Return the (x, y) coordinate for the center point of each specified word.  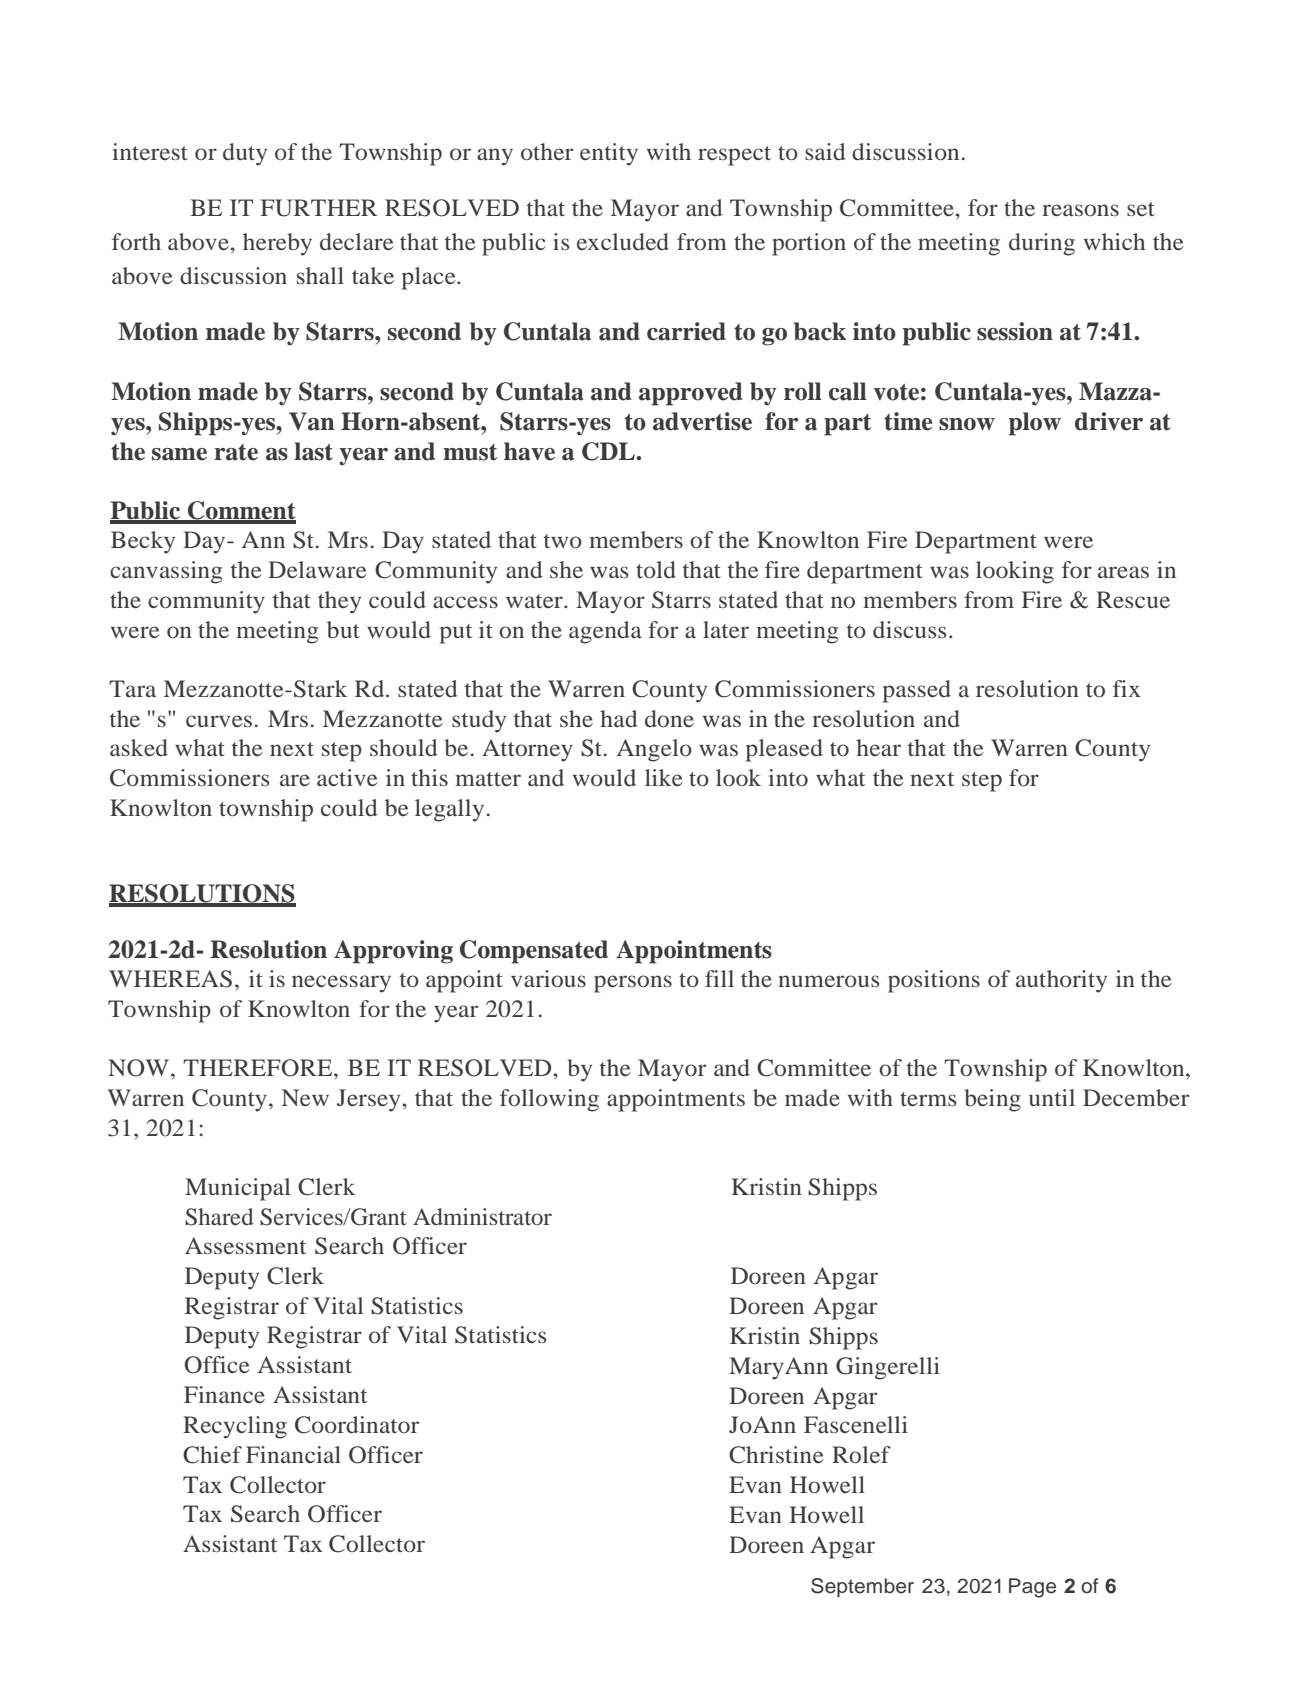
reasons (1080, 210)
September (862, 1587)
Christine (776, 1455)
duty (245, 154)
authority (1061, 981)
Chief (212, 1455)
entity (609, 154)
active (347, 777)
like (664, 777)
